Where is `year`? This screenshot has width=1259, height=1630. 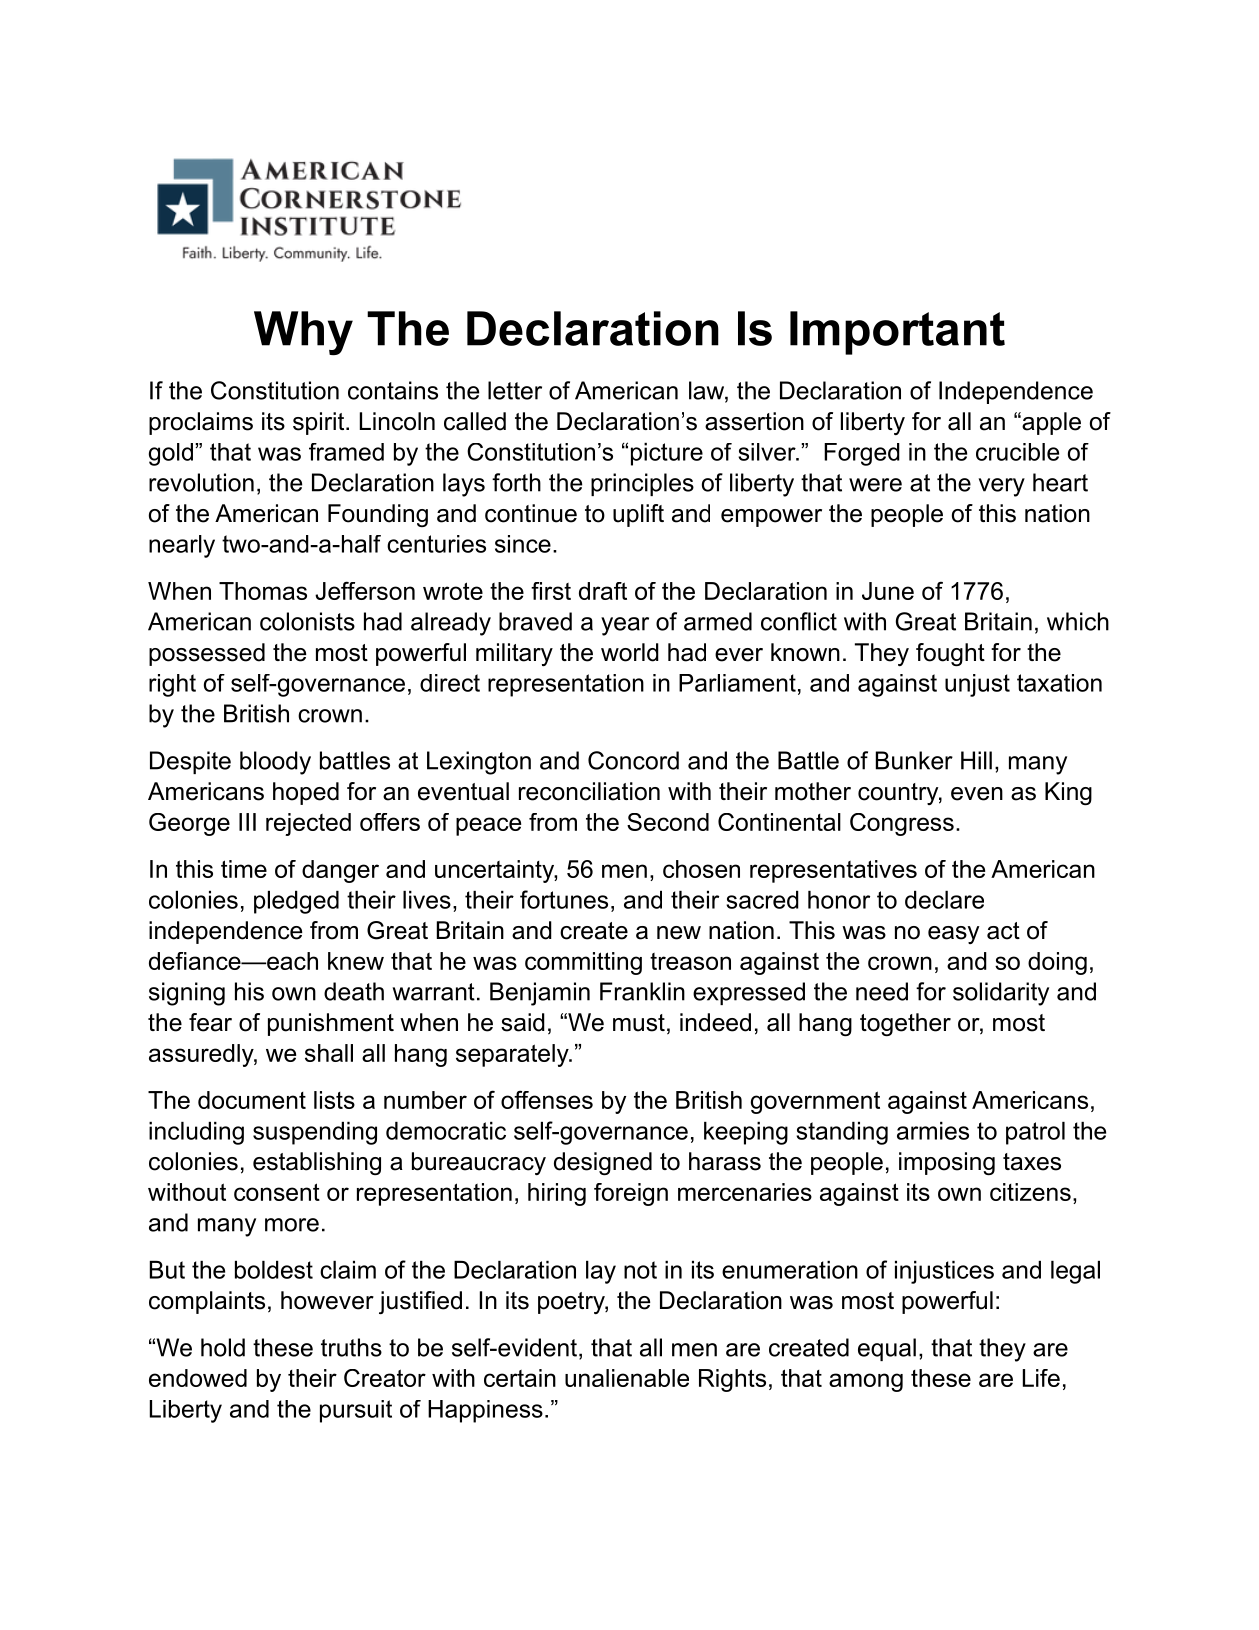 year is located at coordinates (625, 626).
